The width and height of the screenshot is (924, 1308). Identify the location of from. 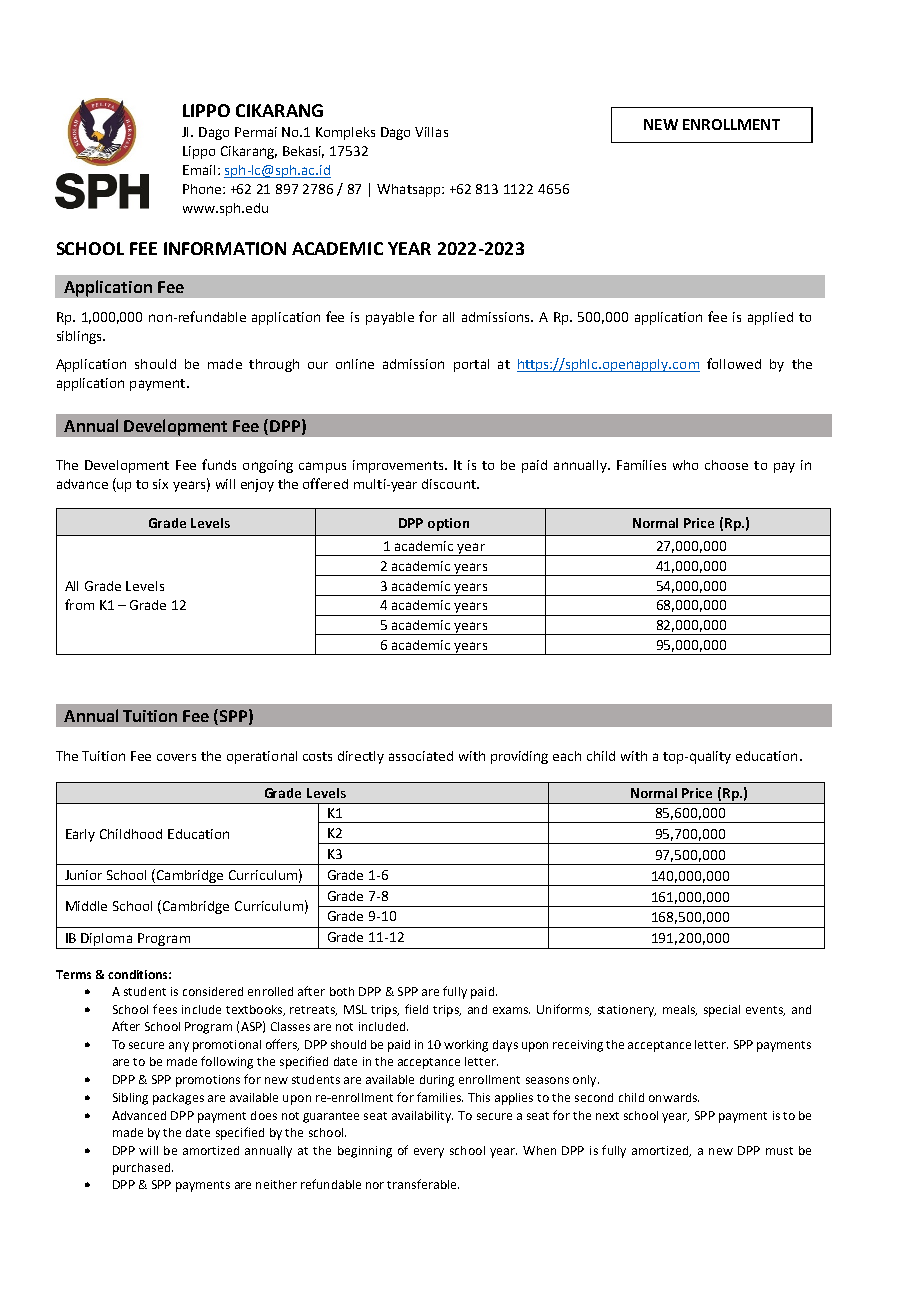
(79, 604).
